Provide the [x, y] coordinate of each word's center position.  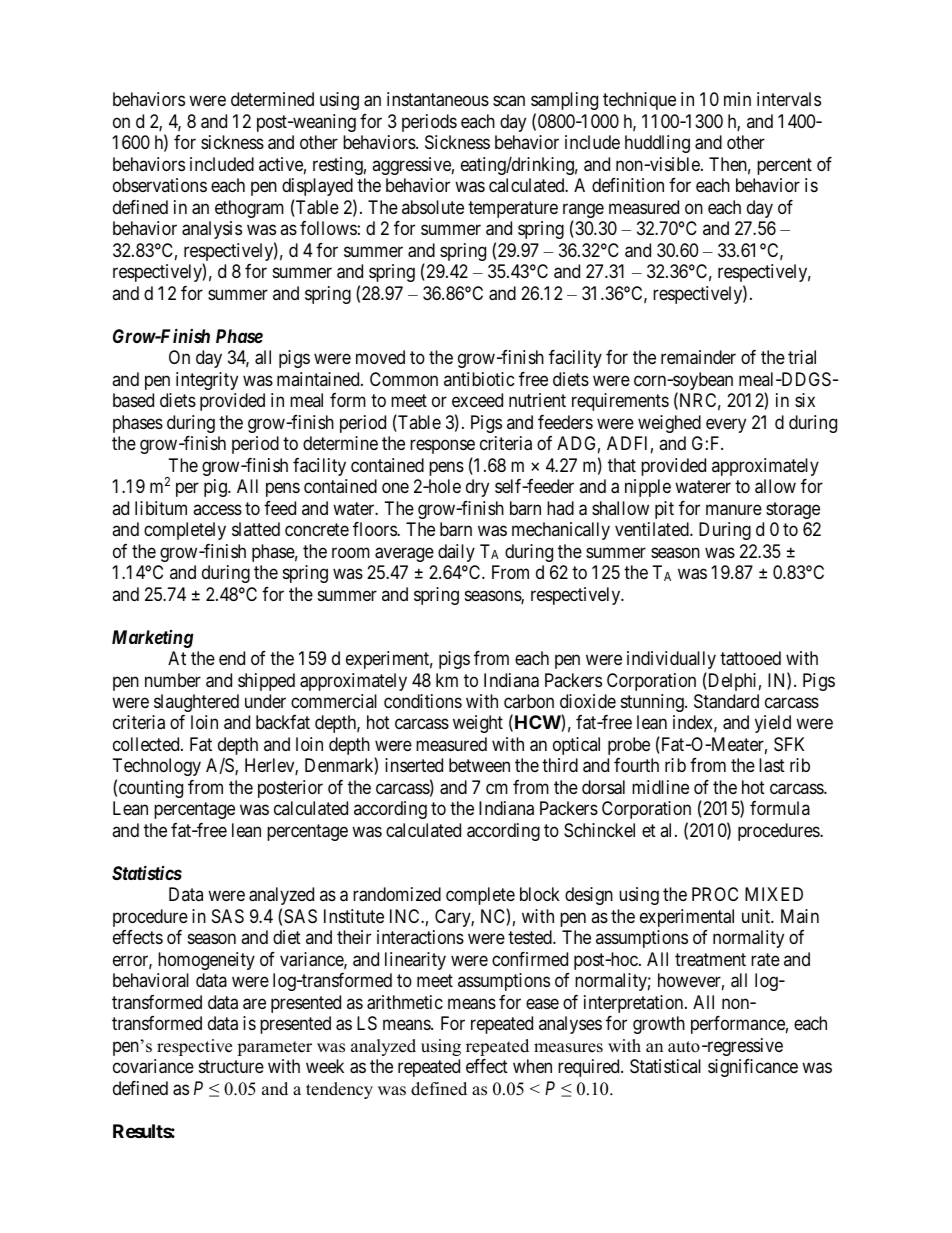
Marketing [152, 639]
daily [456, 553]
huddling [657, 144]
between [479, 765]
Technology [157, 769]
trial [802, 357]
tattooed [750, 658]
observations [160, 185]
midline [660, 787]
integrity [207, 381]
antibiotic [479, 379]
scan [509, 101]
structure [231, 1067]
